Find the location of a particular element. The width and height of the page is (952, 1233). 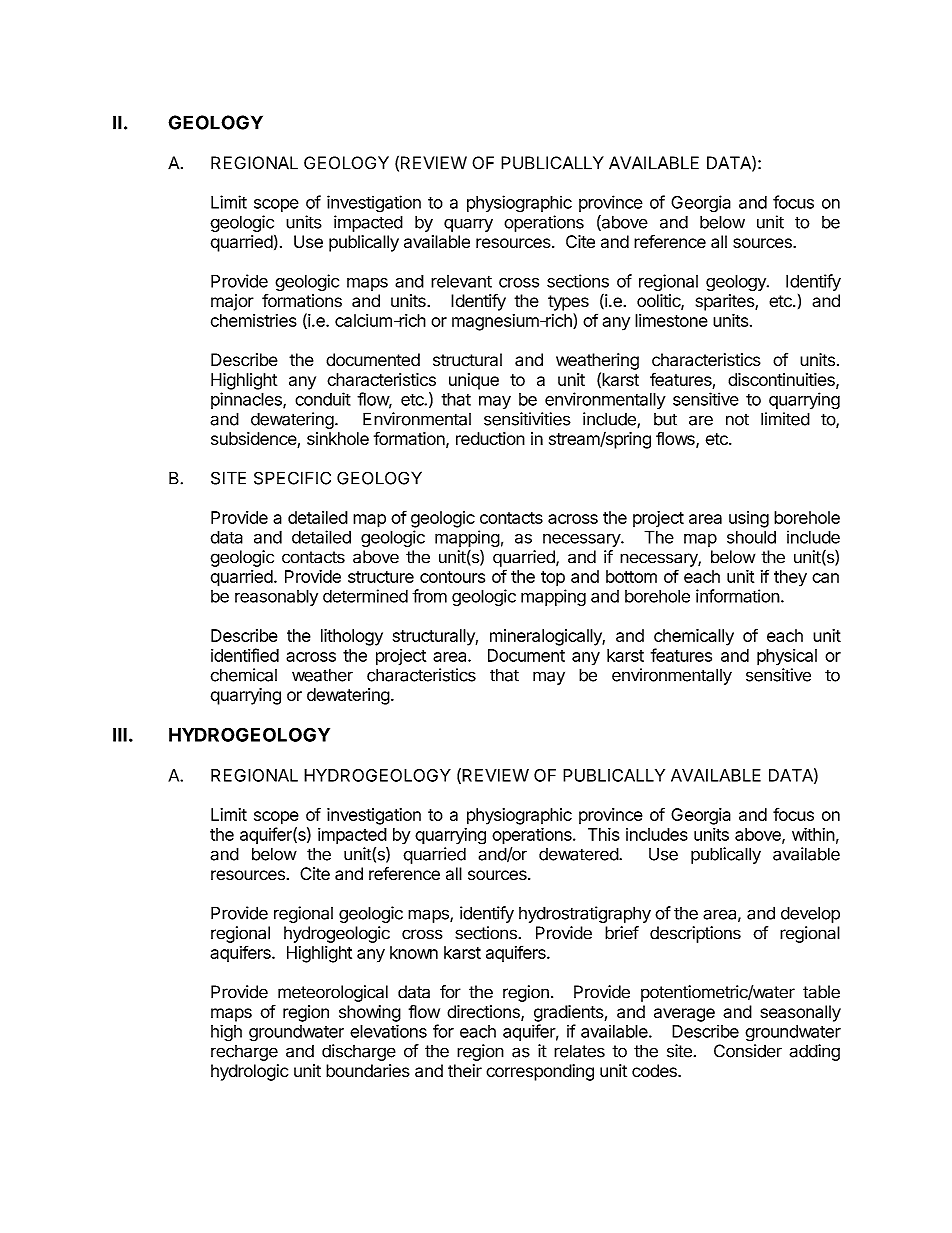

This is located at coordinates (603, 834).
